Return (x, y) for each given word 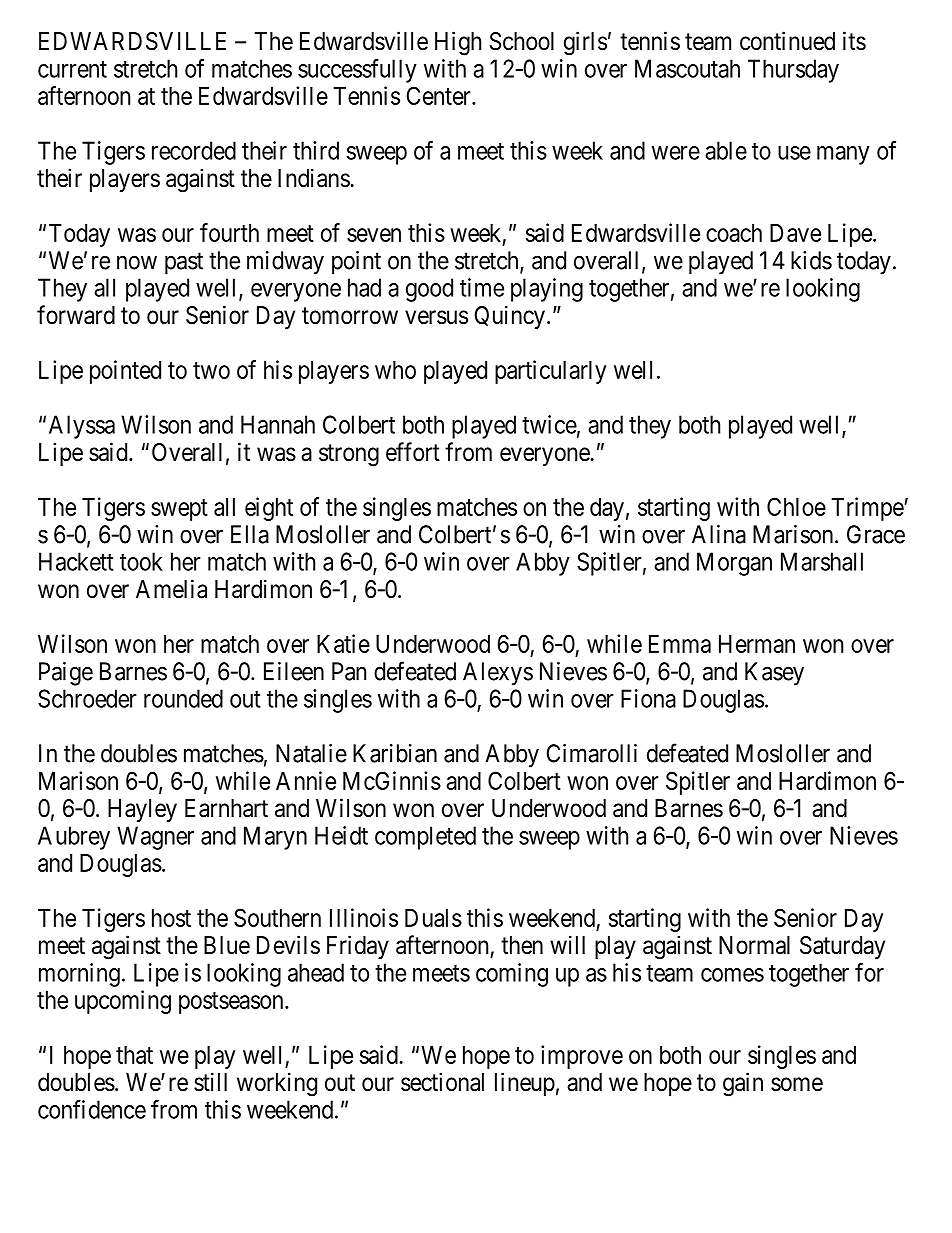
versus (436, 317)
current (72, 69)
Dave (795, 233)
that (134, 1055)
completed (425, 838)
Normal (754, 945)
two (211, 370)
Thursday (793, 71)
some (797, 1084)
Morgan (734, 564)
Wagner (155, 838)
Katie (343, 643)
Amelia (171, 589)
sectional (442, 1082)
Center (440, 95)
